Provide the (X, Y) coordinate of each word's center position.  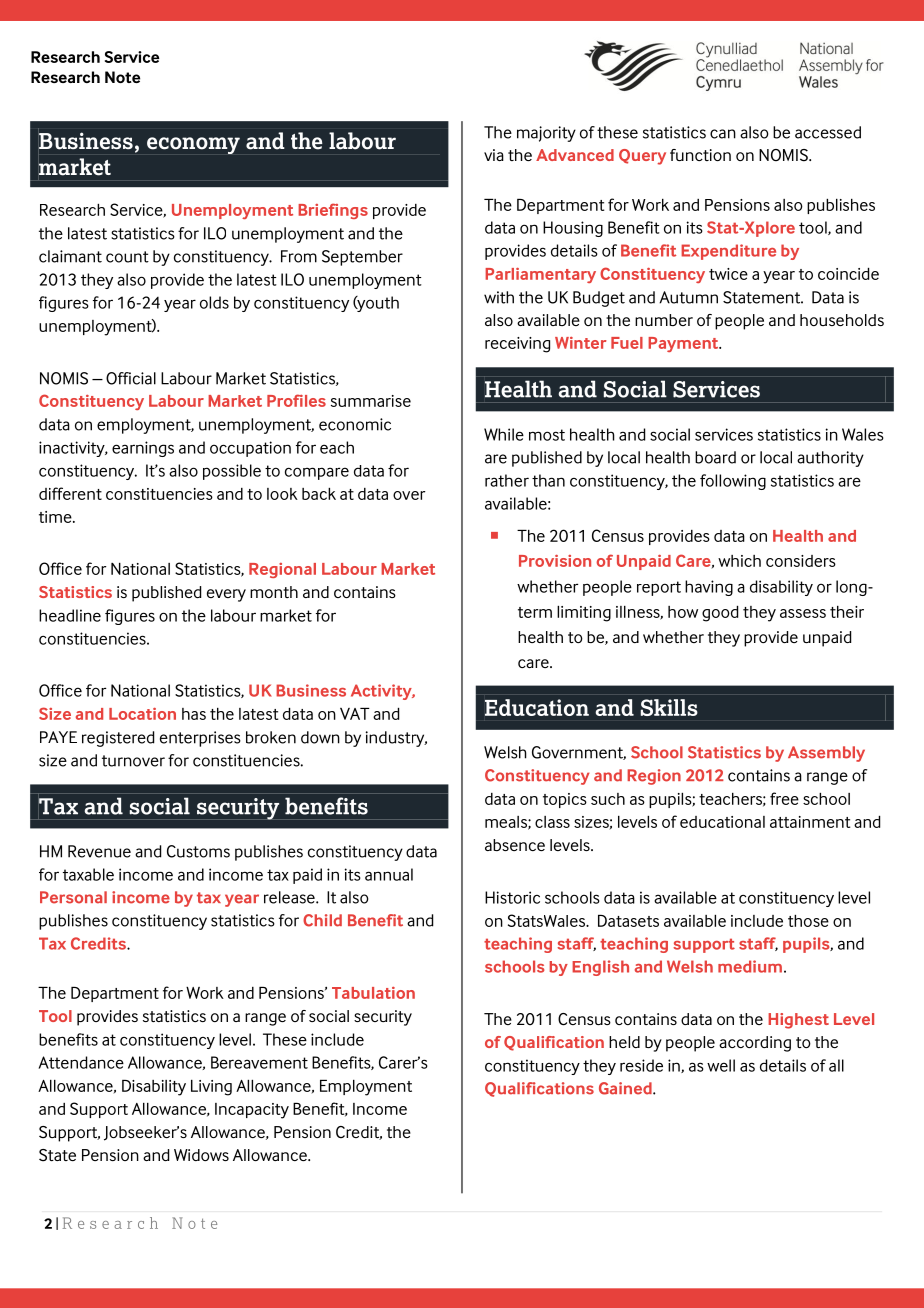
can (723, 134)
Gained (626, 1088)
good (720, 614)
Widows (201, 1155)
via (494, 155)
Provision (555, 561)
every (226, 595)
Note (122, 77)
